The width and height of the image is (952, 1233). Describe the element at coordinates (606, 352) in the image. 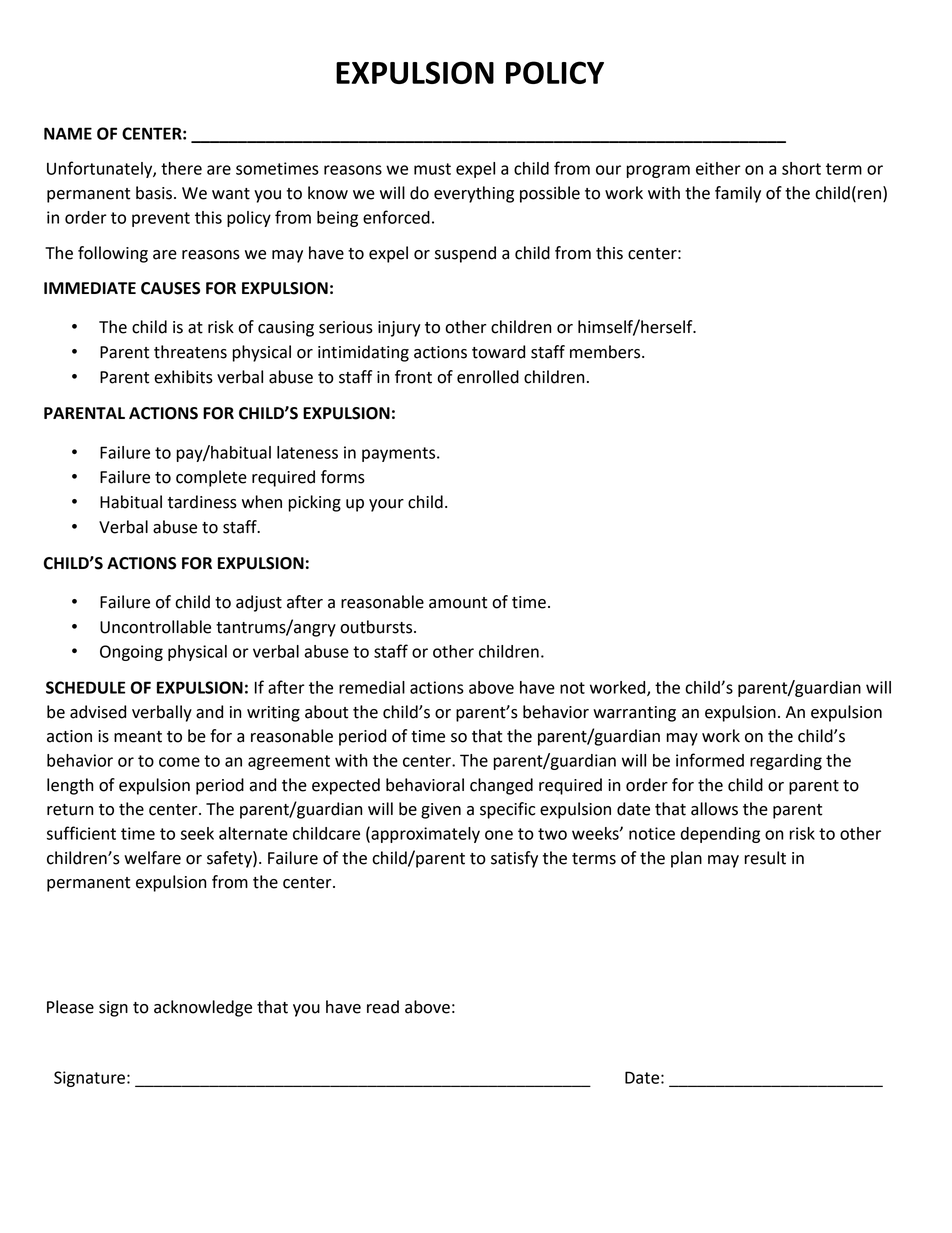

I see `members` at that location.
